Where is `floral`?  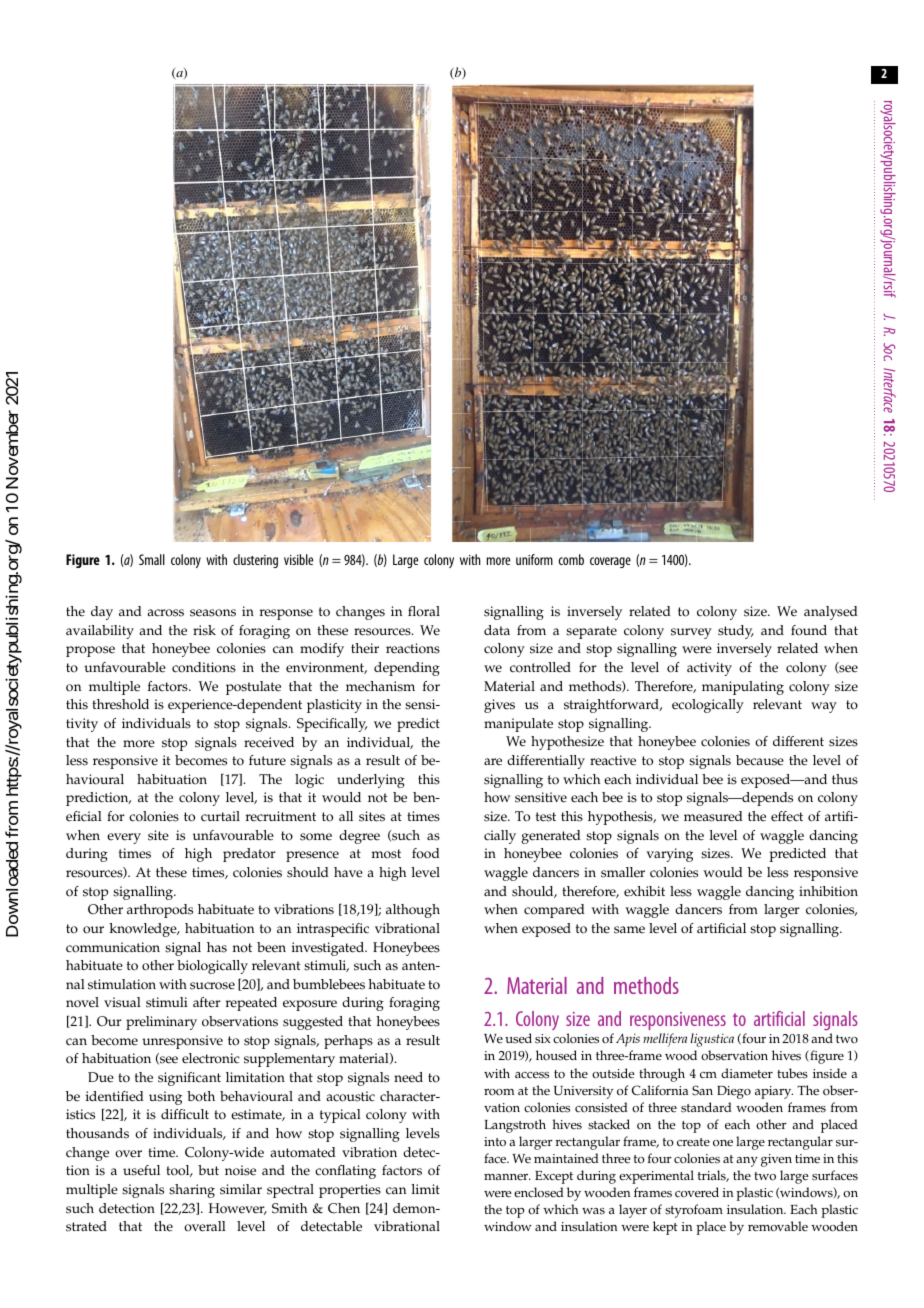
floral is located at coordinates (424, 611).
